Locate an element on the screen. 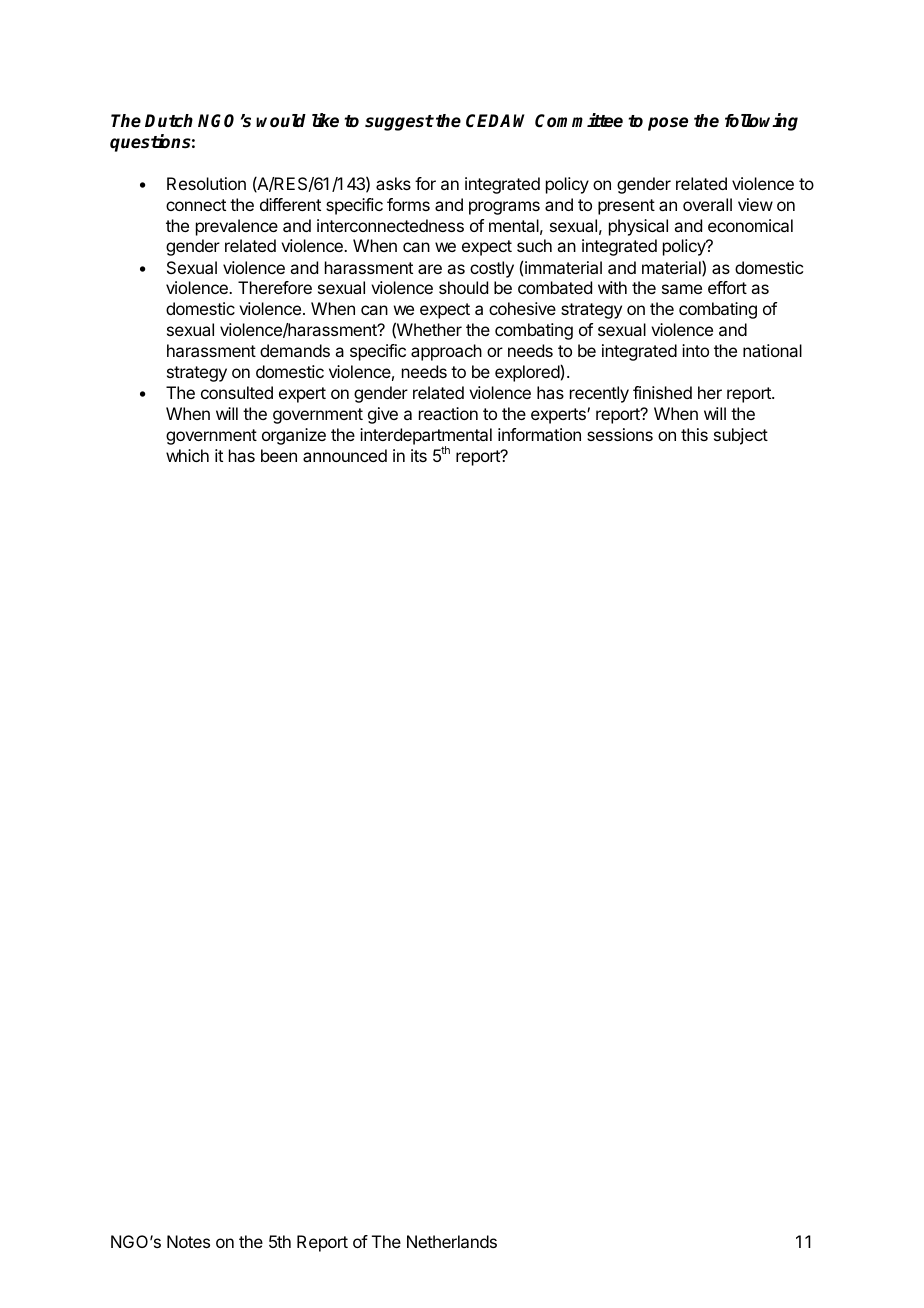  sessions is located at coordinates (620, 434).
